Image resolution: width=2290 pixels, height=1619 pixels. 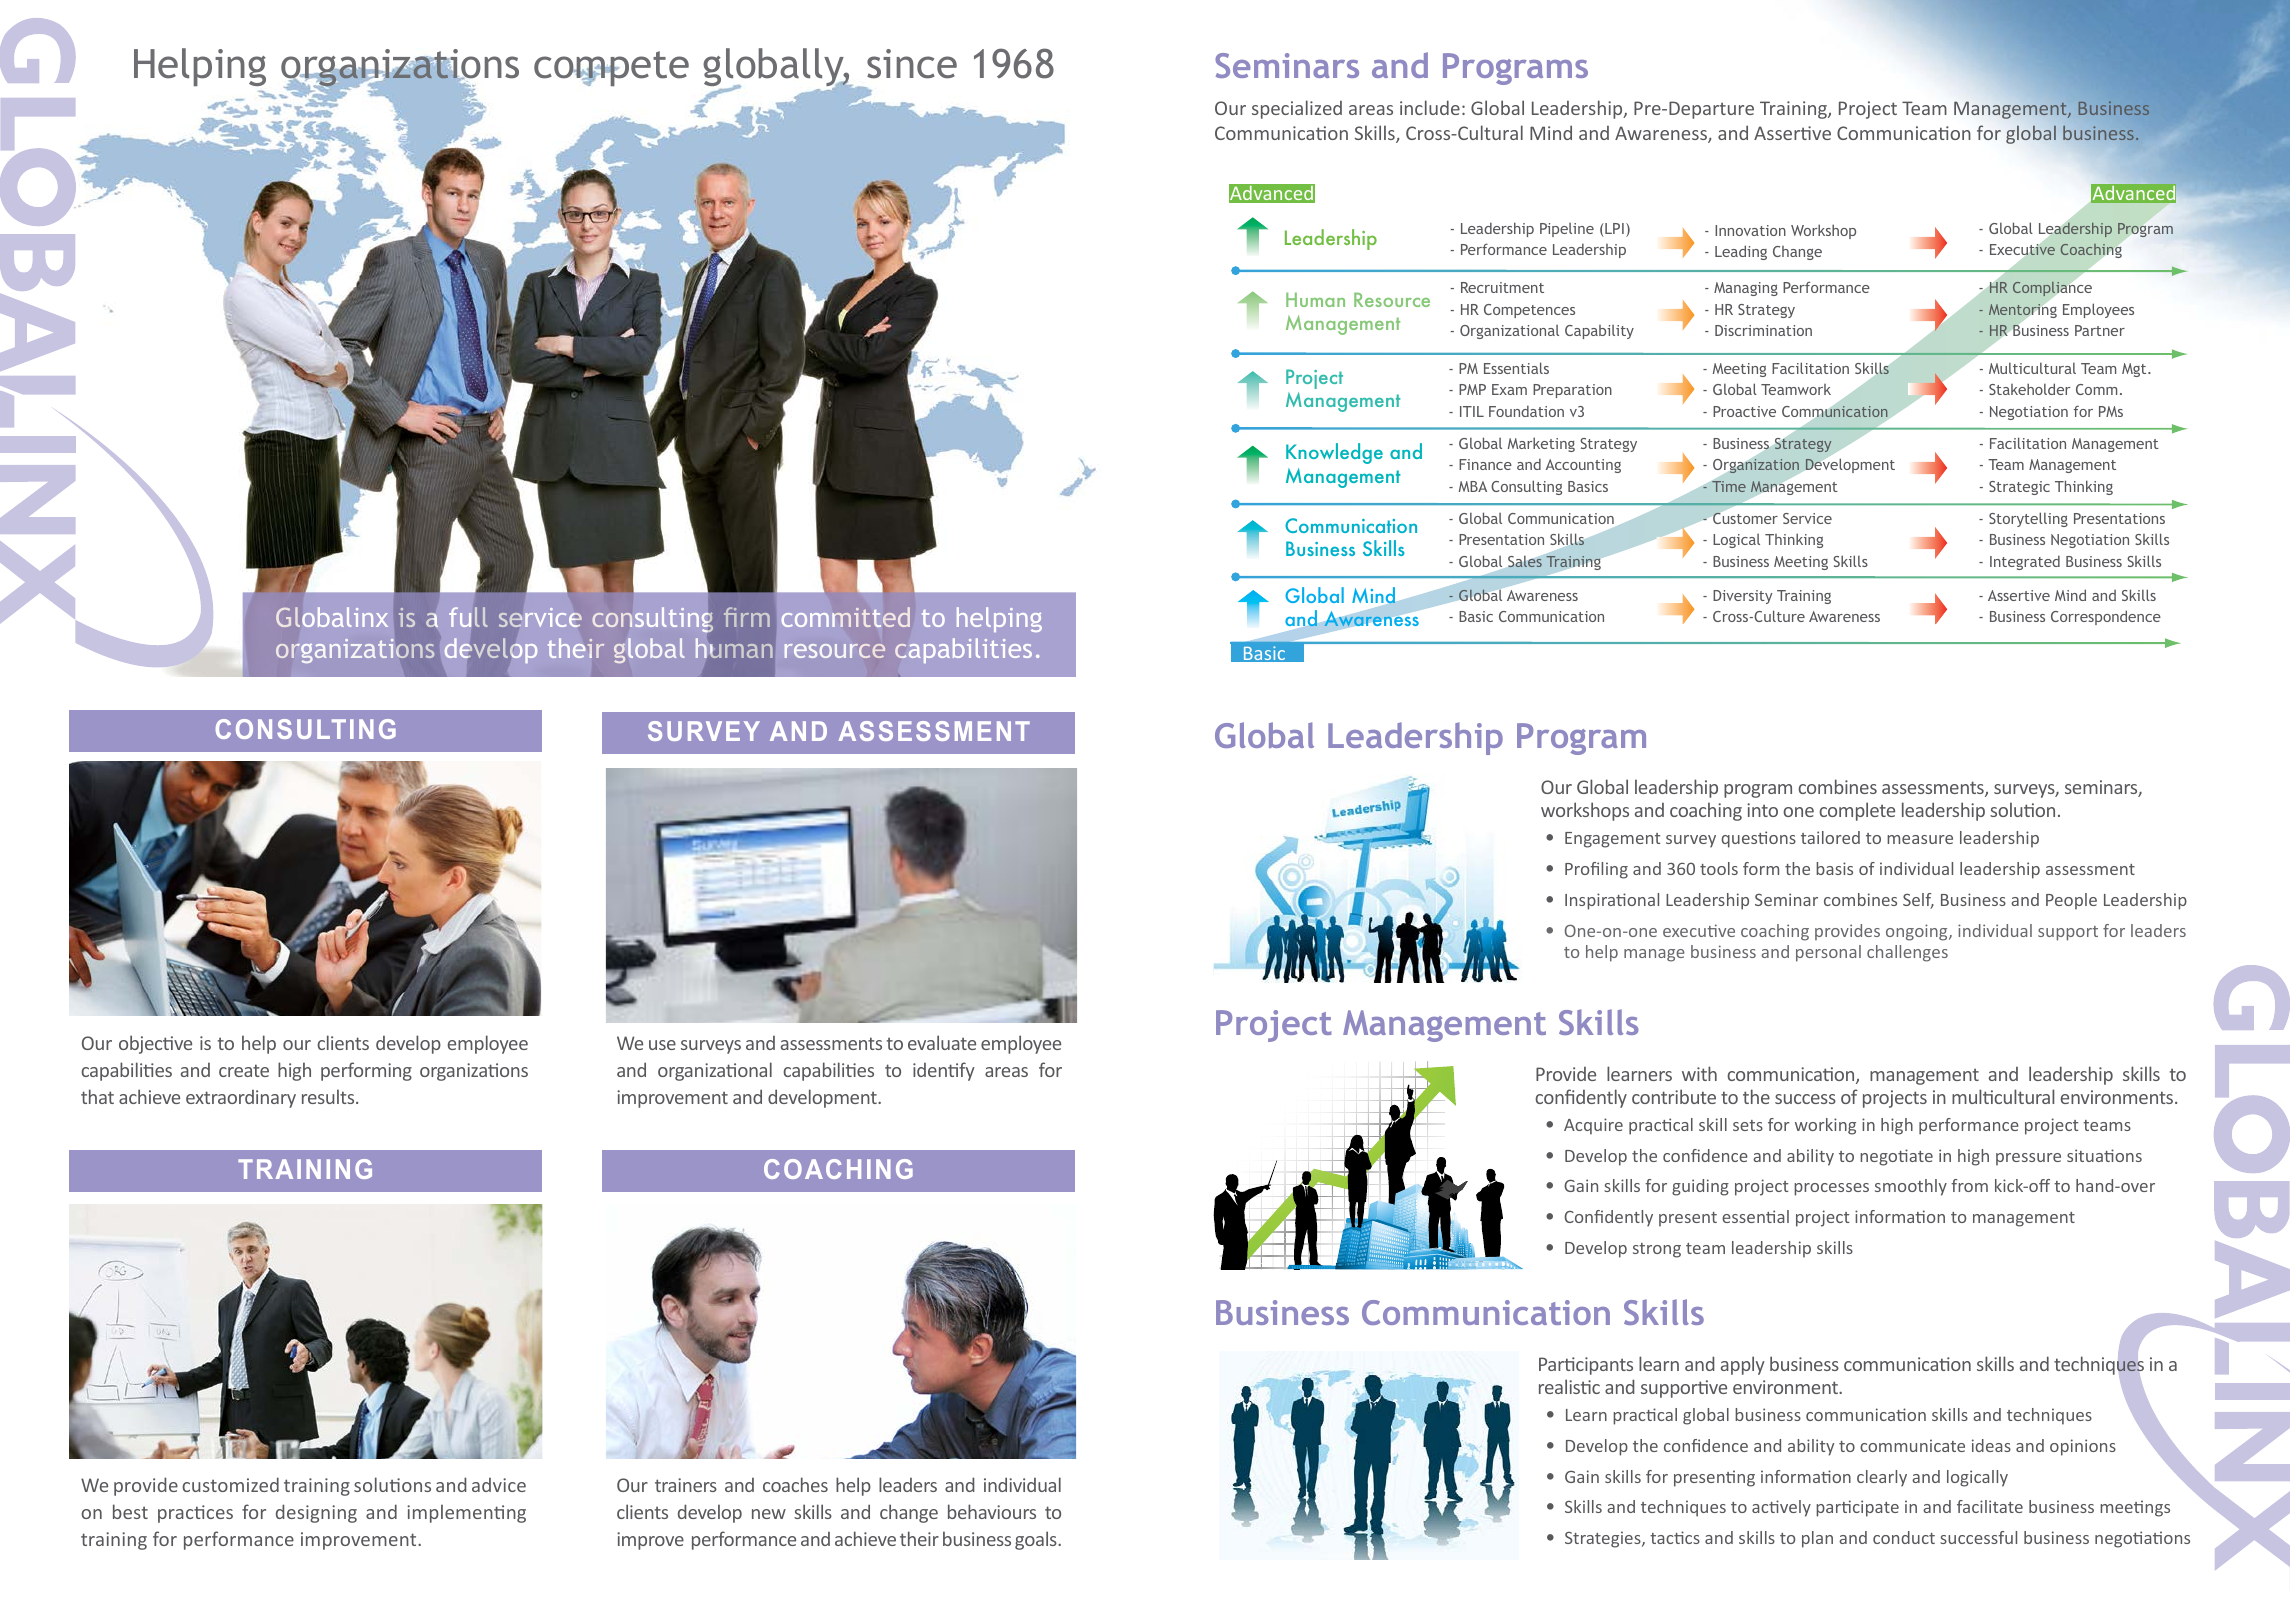 What do you see at coordinates (1857, 811) in the document?
I see `complete` at bounding box center [1857, 811].
